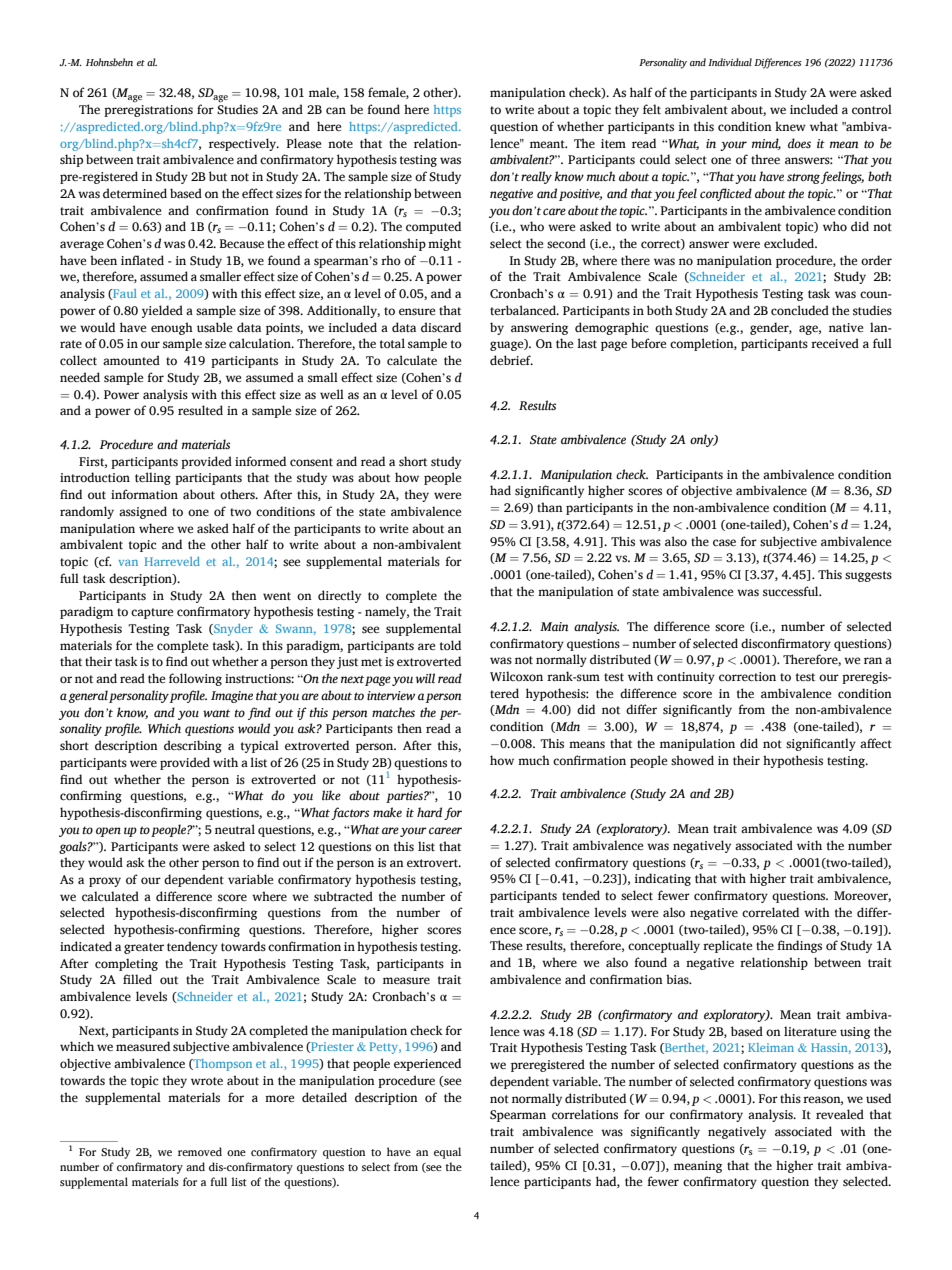 The image size is (952, 1270). Describe the element at coordinates (200, 410) in the page. I see `resulted` at that location.
